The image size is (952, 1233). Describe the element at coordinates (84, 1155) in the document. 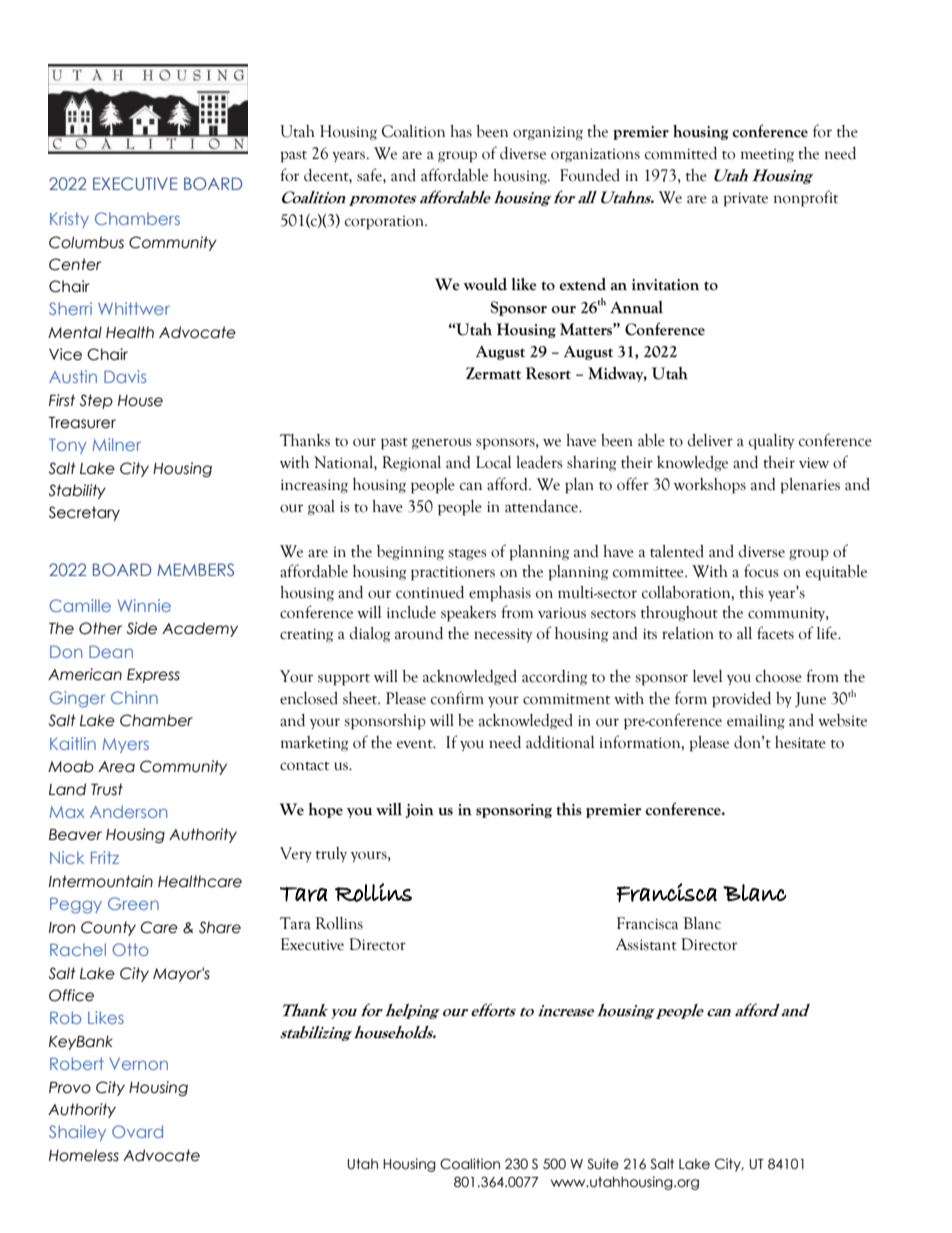

I see `Homeless` at that location.
